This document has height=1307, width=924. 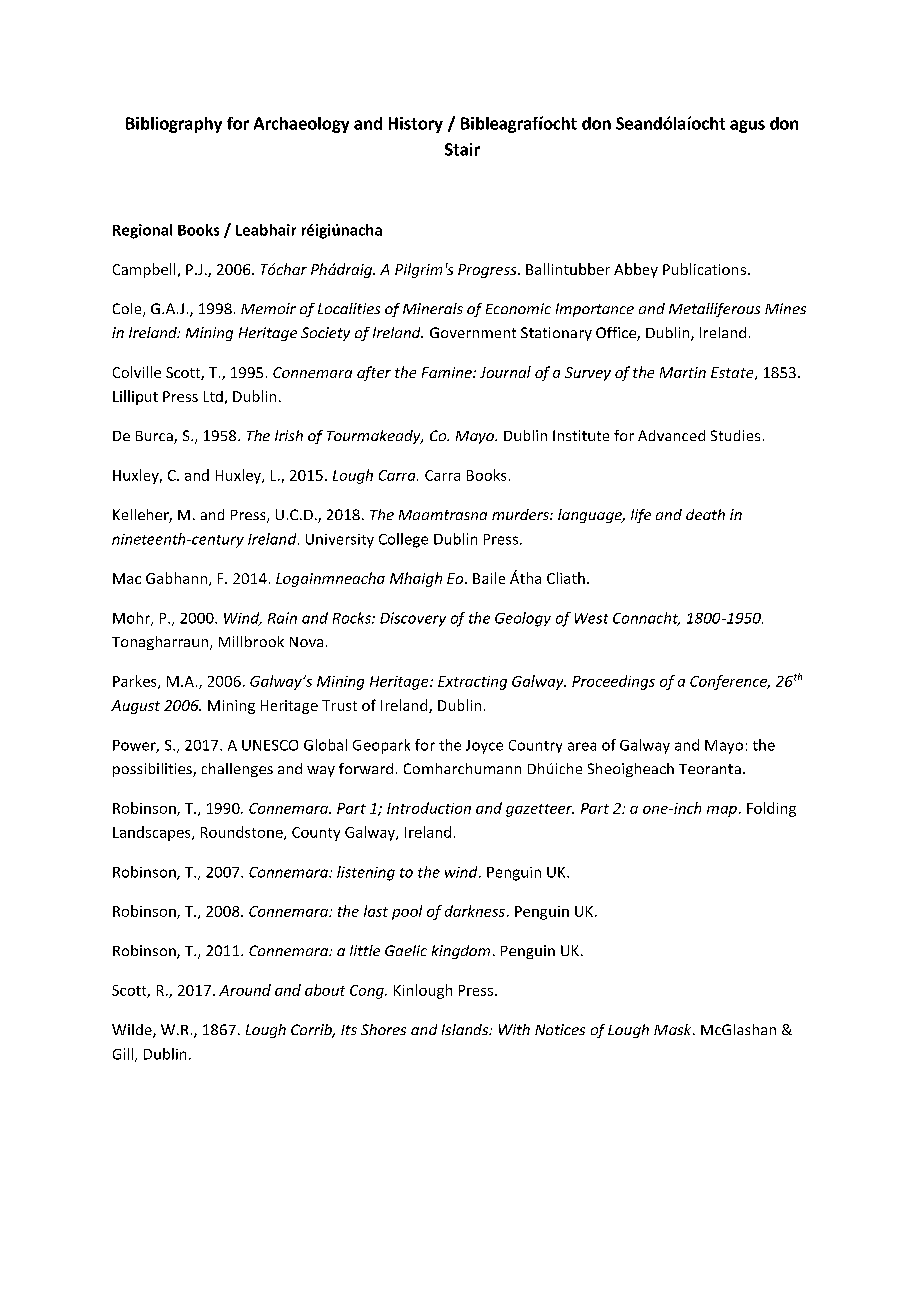 I want to click on Mask, so click(x=674, y=1029).
